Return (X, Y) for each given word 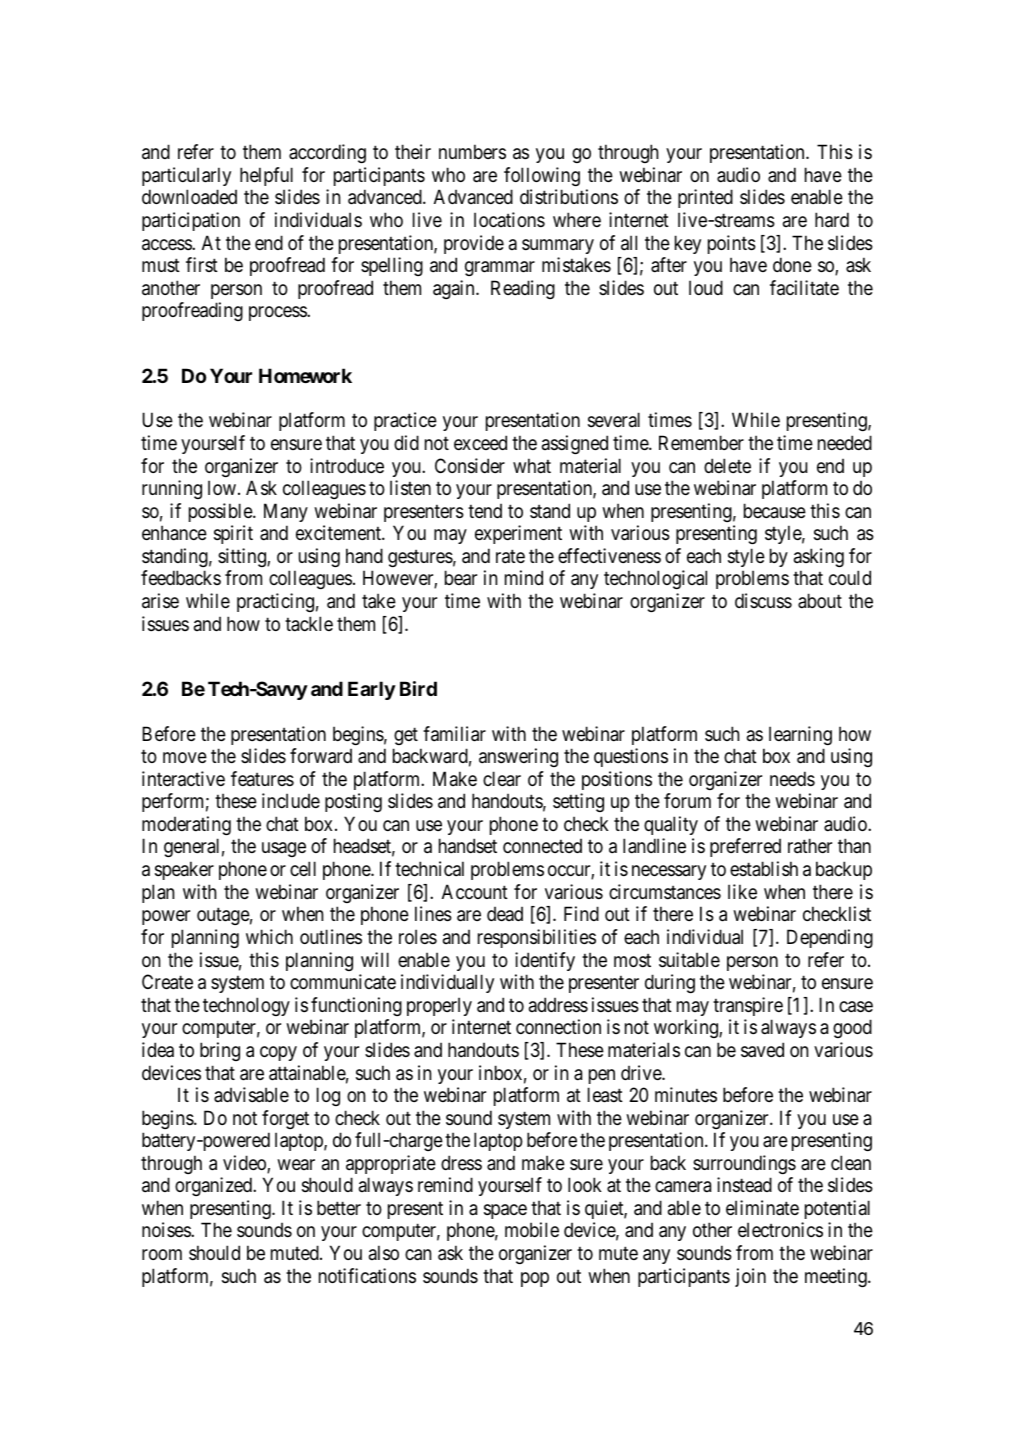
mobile (532, 1229)
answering (518, 757)
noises (167, 1230)
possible (221, 512)
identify (545, 961)
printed (705, 198)
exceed (480, 442)
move (185, 758)
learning (800, 735)
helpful (266, 176)
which (269, 936)
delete (727, 465)
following (542, 176)
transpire (748, 1006)
